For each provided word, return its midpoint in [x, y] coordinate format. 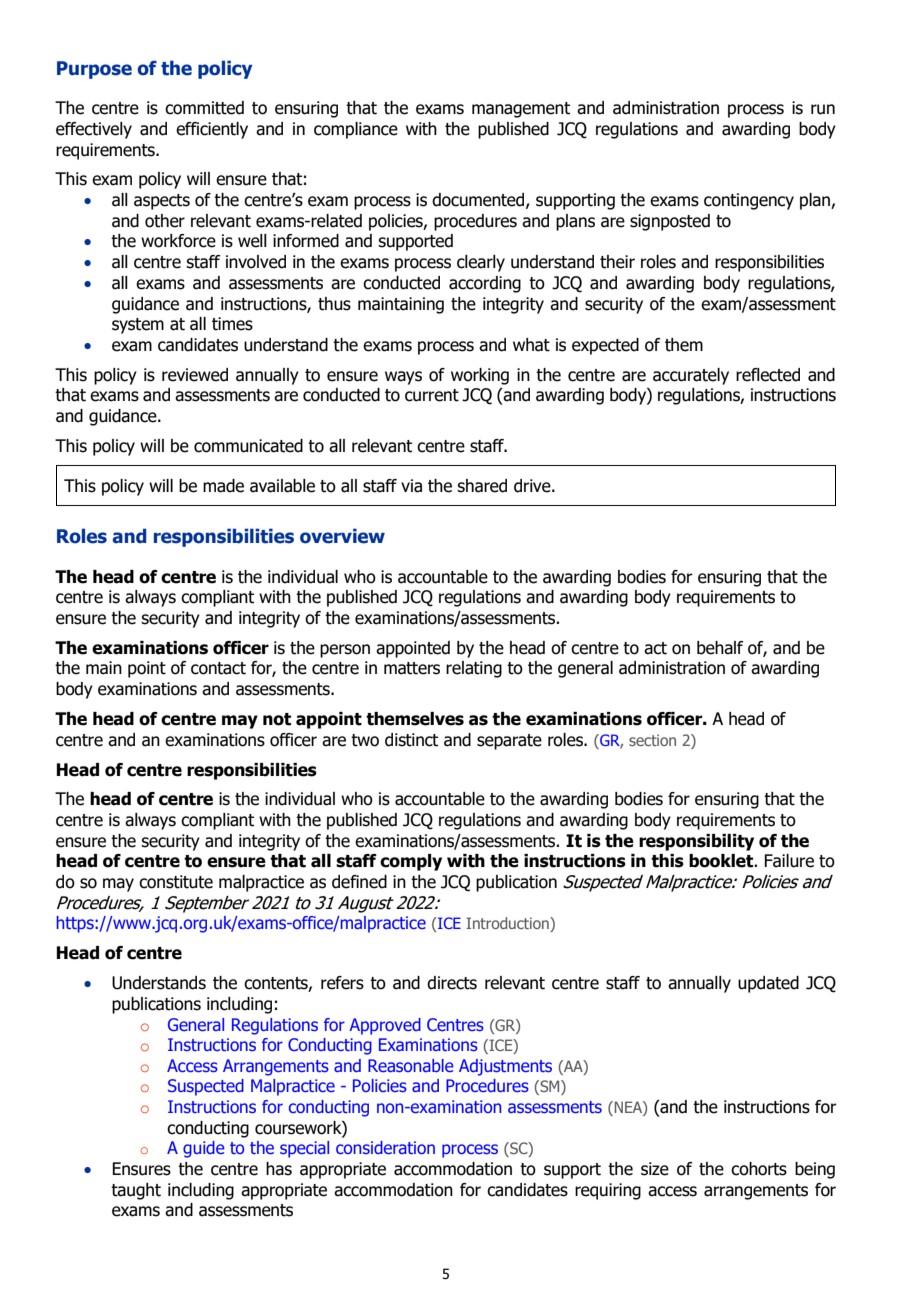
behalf [720, 648]
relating [474, 669]
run [823, 109]
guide [204, 1149]
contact [218, 668]
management [521, 110]
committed [204, 108]
